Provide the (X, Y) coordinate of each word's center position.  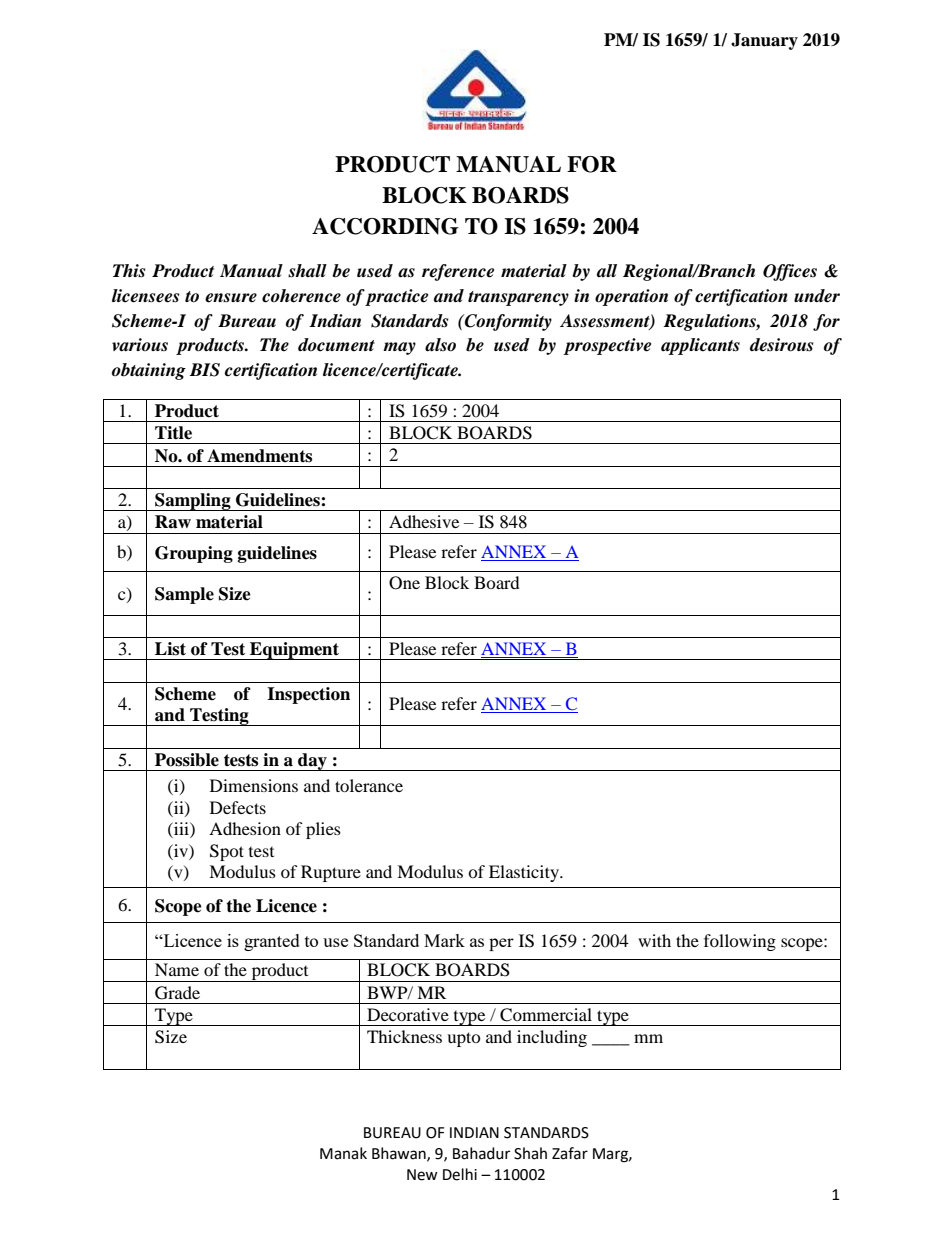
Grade (177, 993)
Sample (184, 595)
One (404, 583)
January (764, 41)
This (129, 271)
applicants (700, 346)
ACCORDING (385, 226)
